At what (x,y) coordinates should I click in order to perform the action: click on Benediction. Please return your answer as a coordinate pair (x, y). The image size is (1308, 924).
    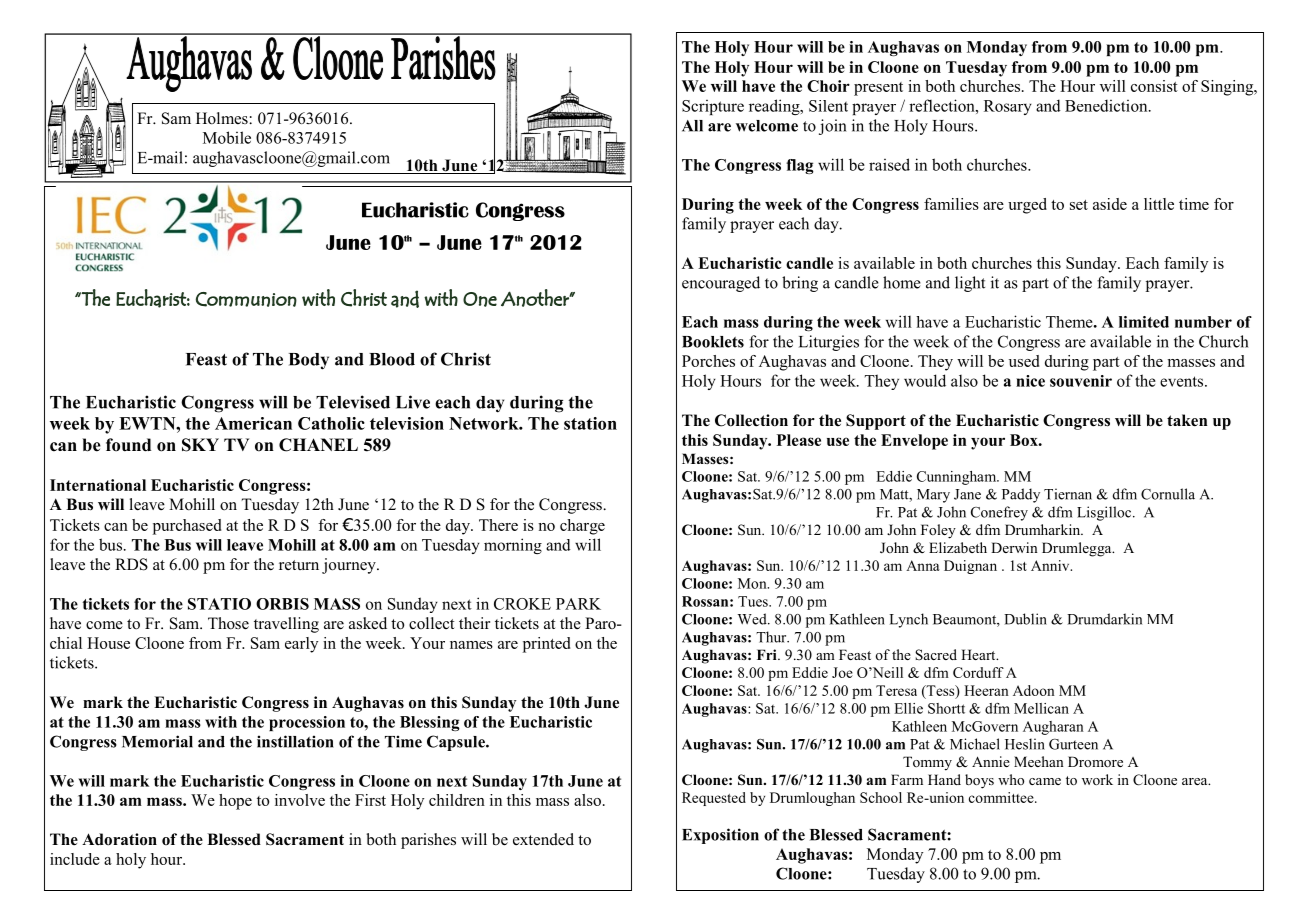
    Looking at the image, I should click on (1107, 105).
